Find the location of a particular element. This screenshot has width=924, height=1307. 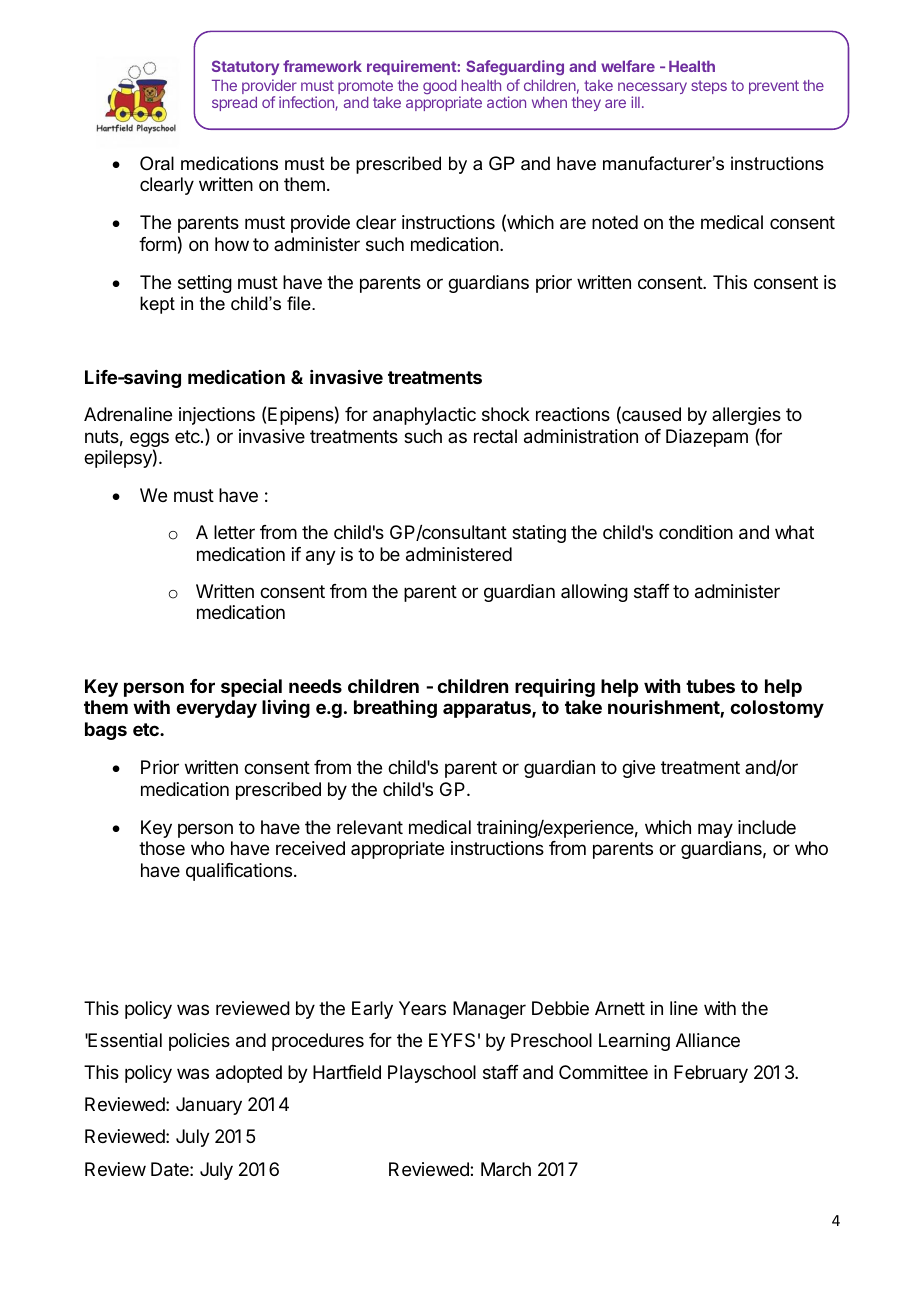

steps is located at coordinates (709, 87).
